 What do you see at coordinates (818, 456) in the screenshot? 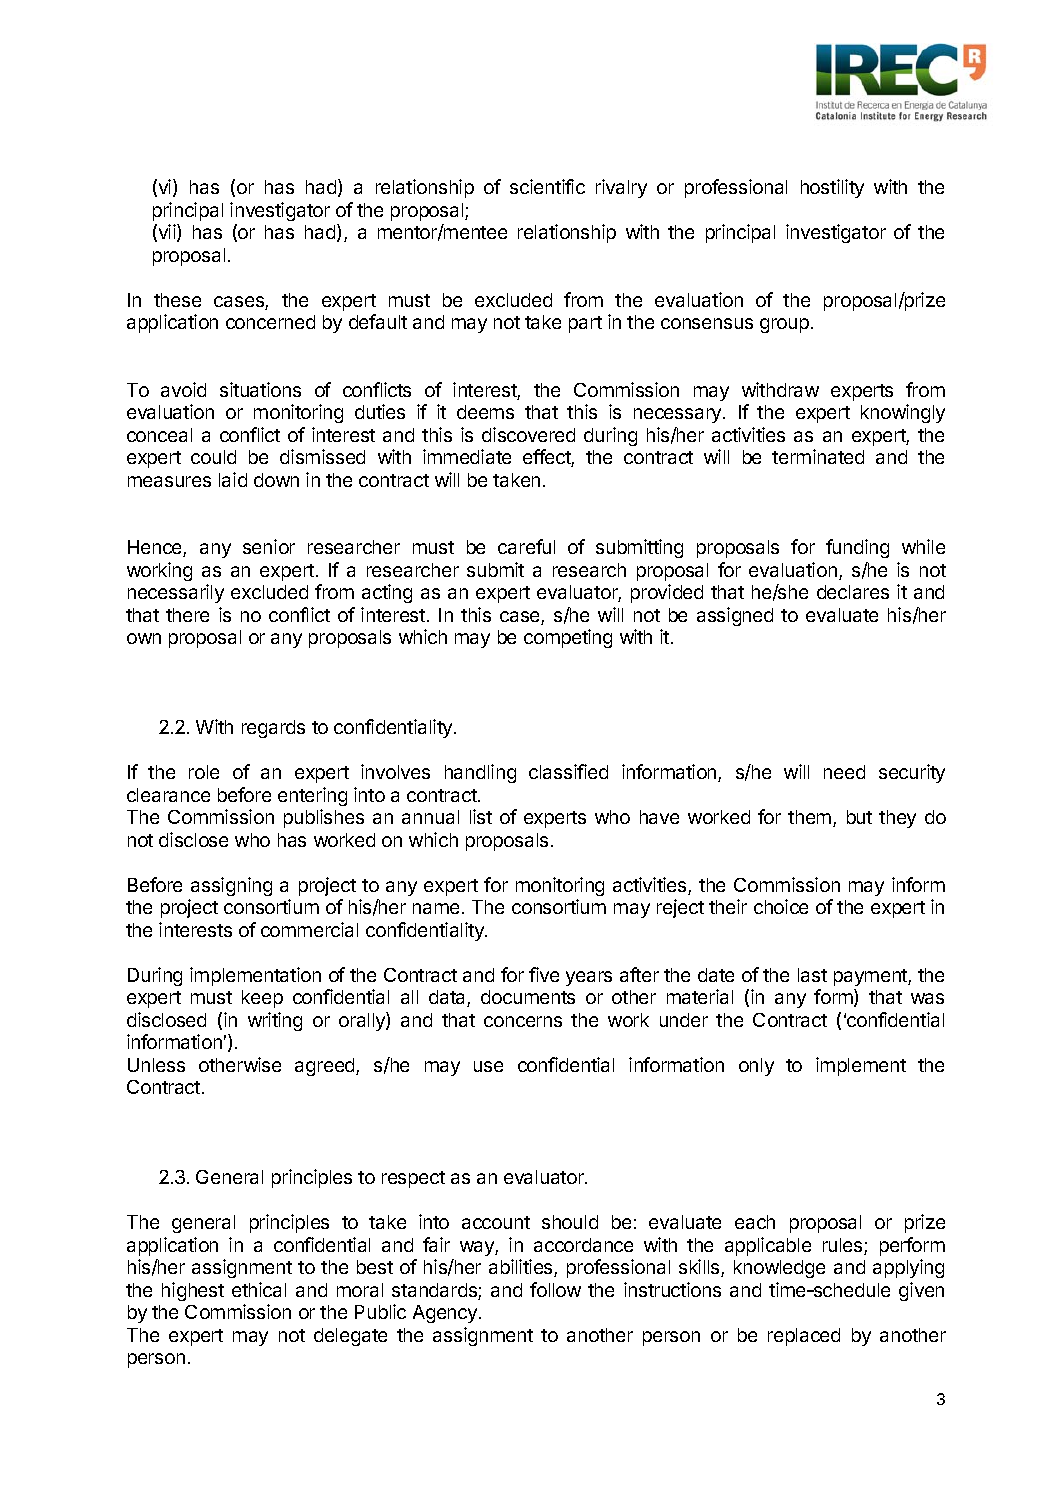
I see `terminated` at bounding box center [818, 456].
